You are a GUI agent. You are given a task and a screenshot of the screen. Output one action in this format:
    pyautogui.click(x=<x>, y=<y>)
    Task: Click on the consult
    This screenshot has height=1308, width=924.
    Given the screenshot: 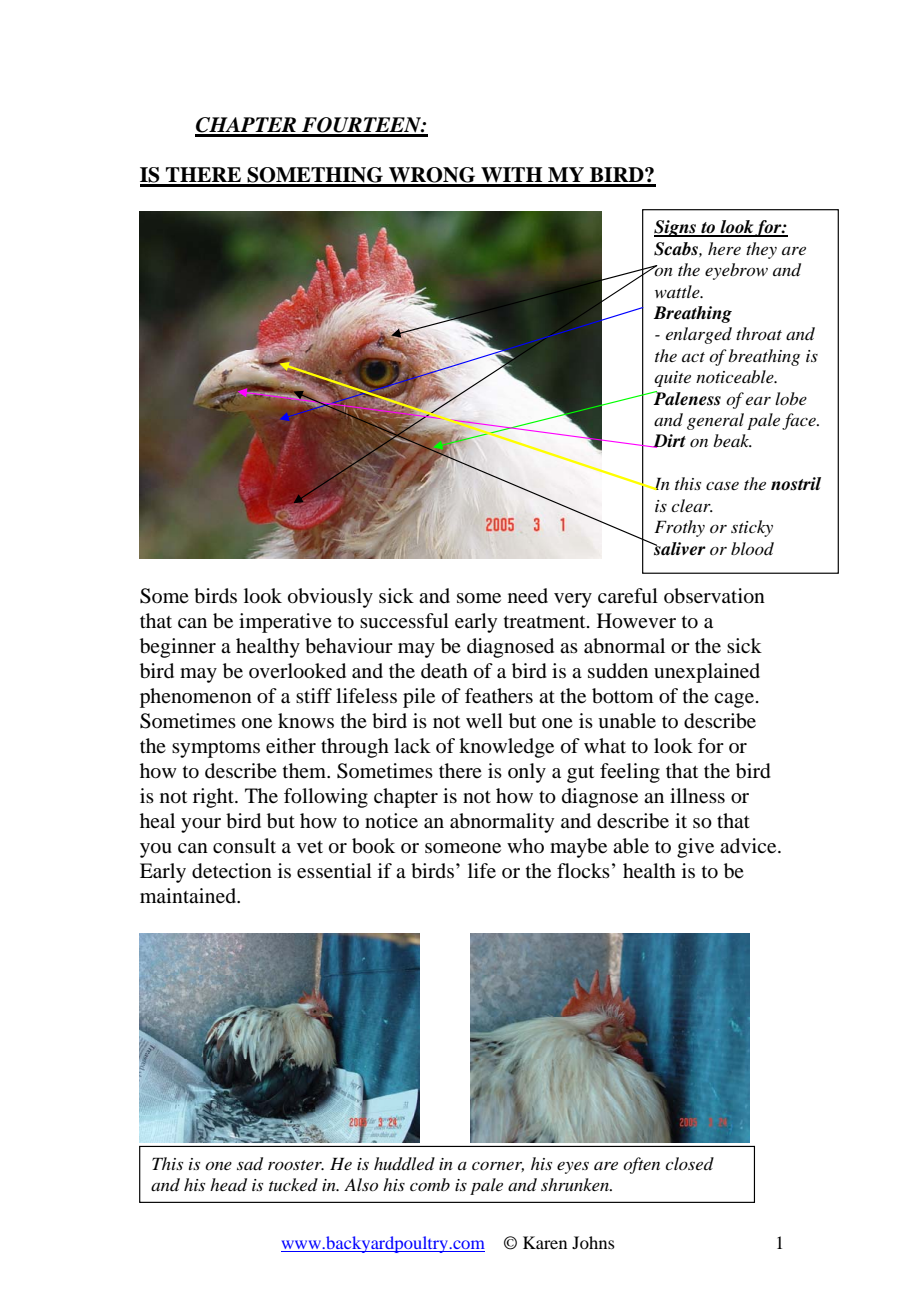 What is the action you would take?
    pyautogui.click(x=244, y=845)
